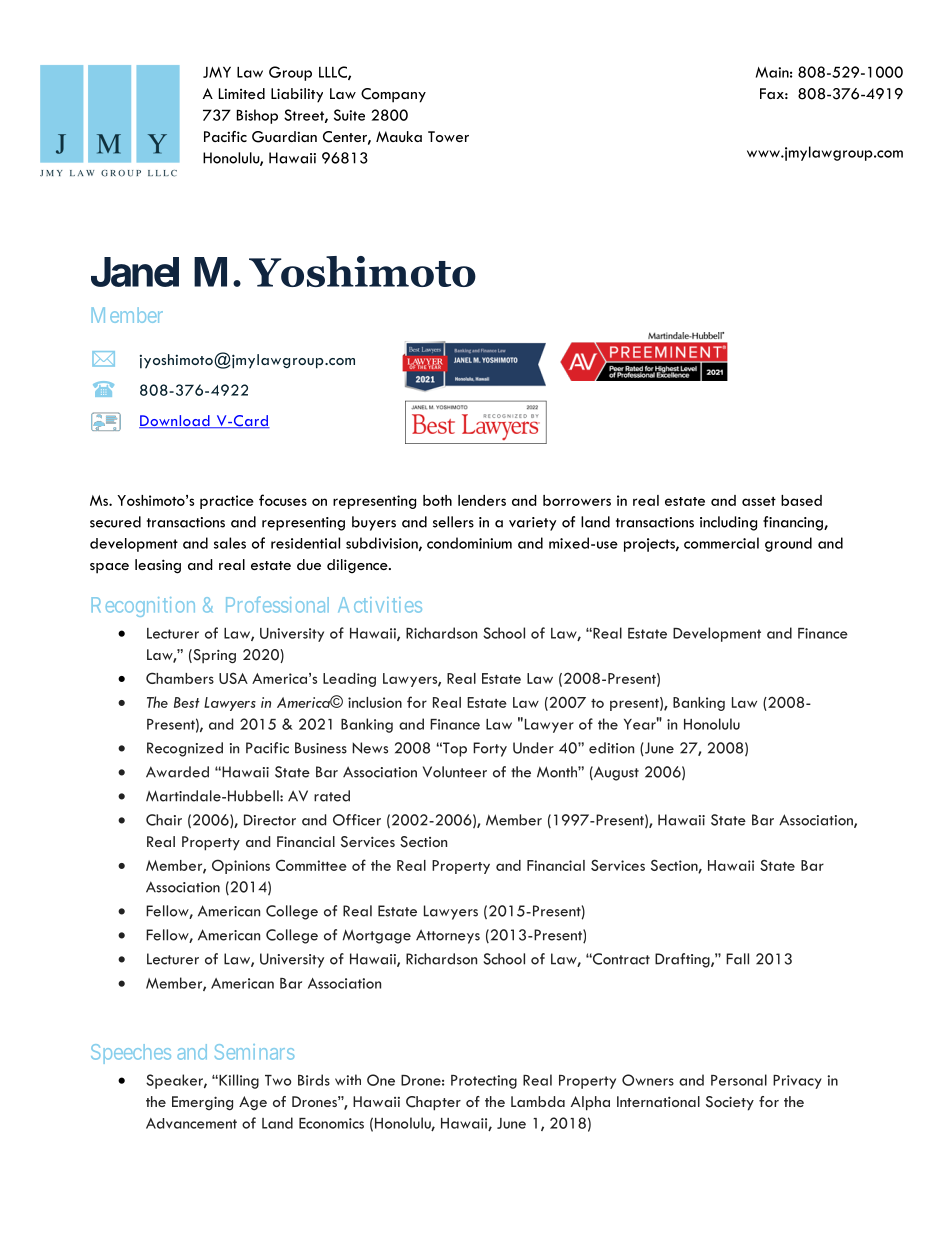 The height and width of the document is (1233, 952). I want to click on Chair, so click(164, 820).
